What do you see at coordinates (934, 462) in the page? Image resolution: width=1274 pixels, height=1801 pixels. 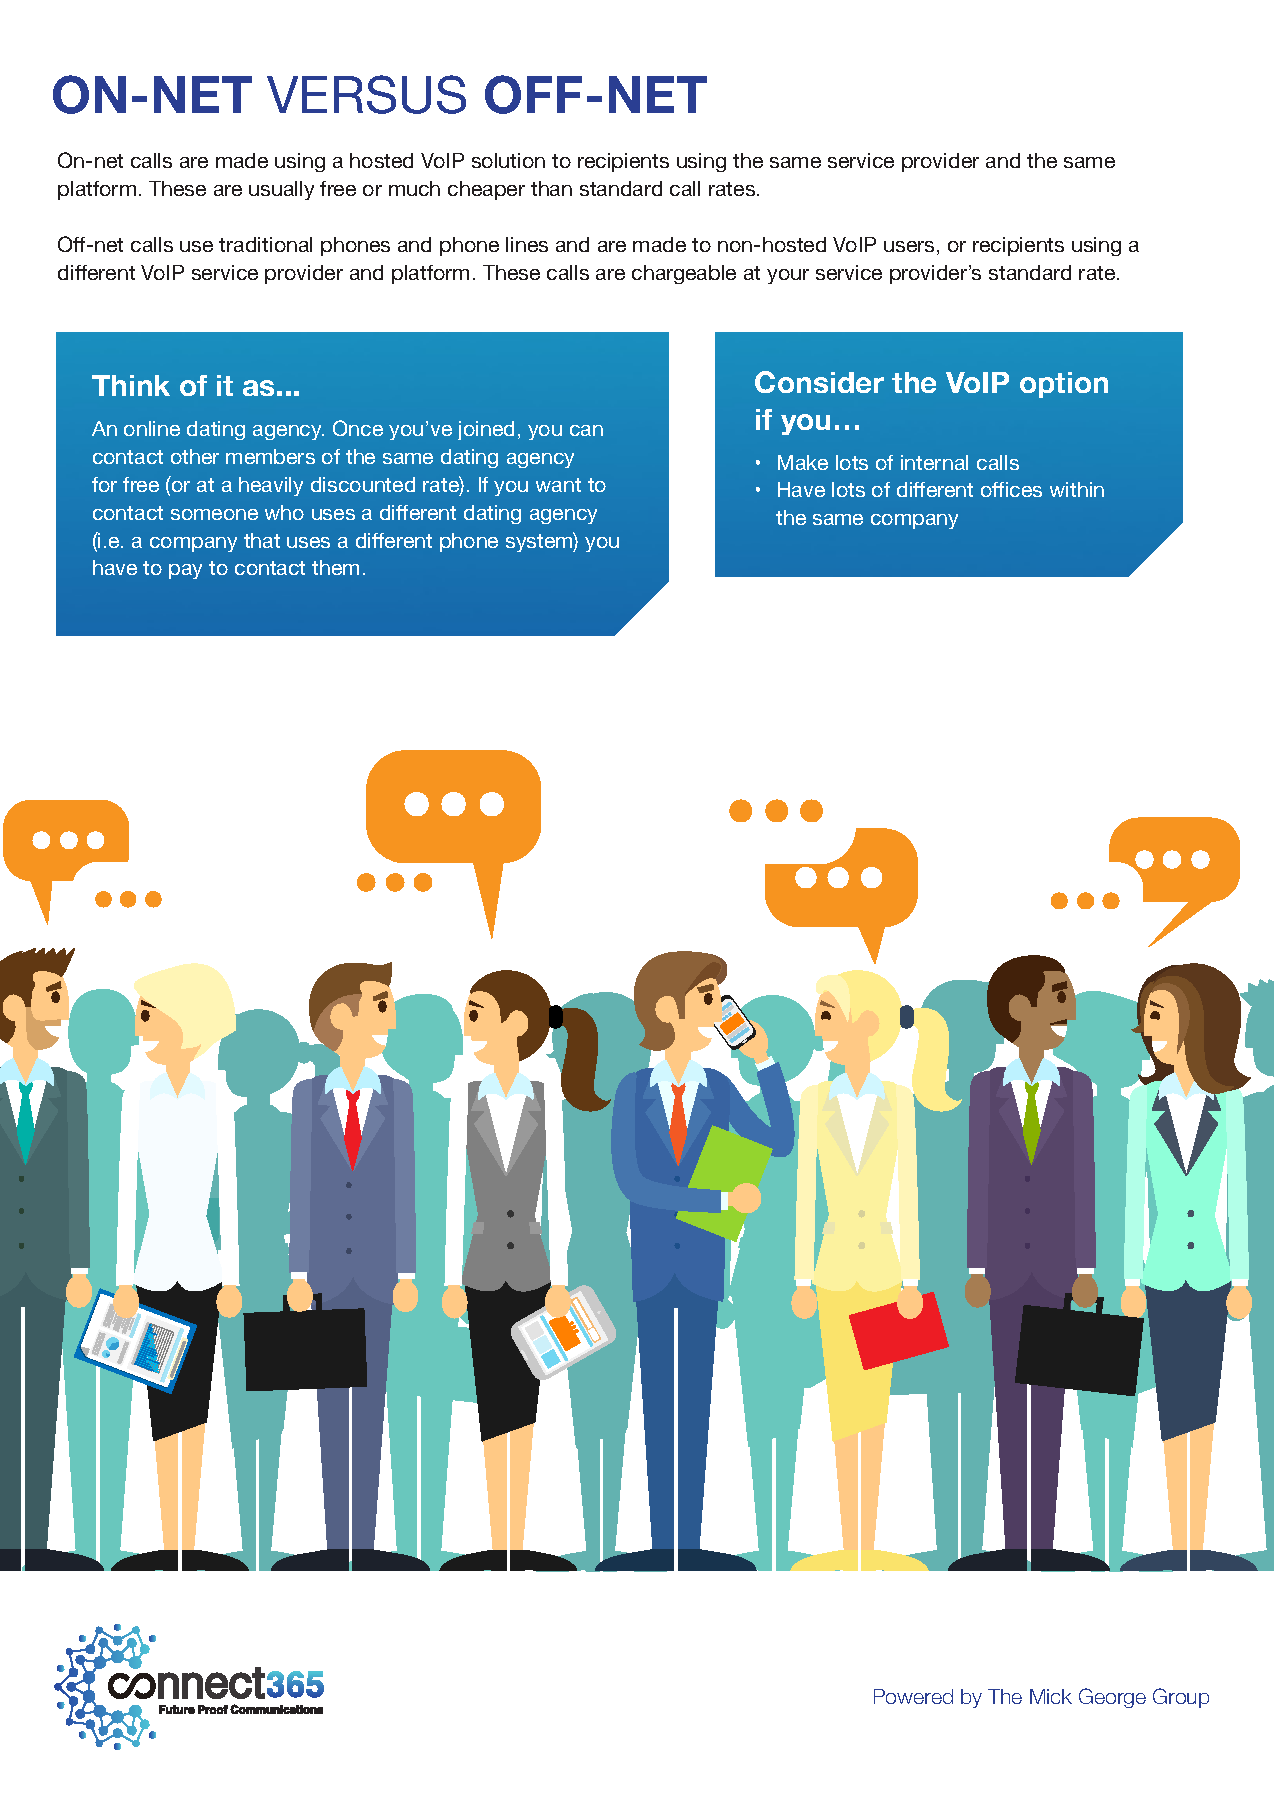 I see `internal` at bounding box center [934, 462].
